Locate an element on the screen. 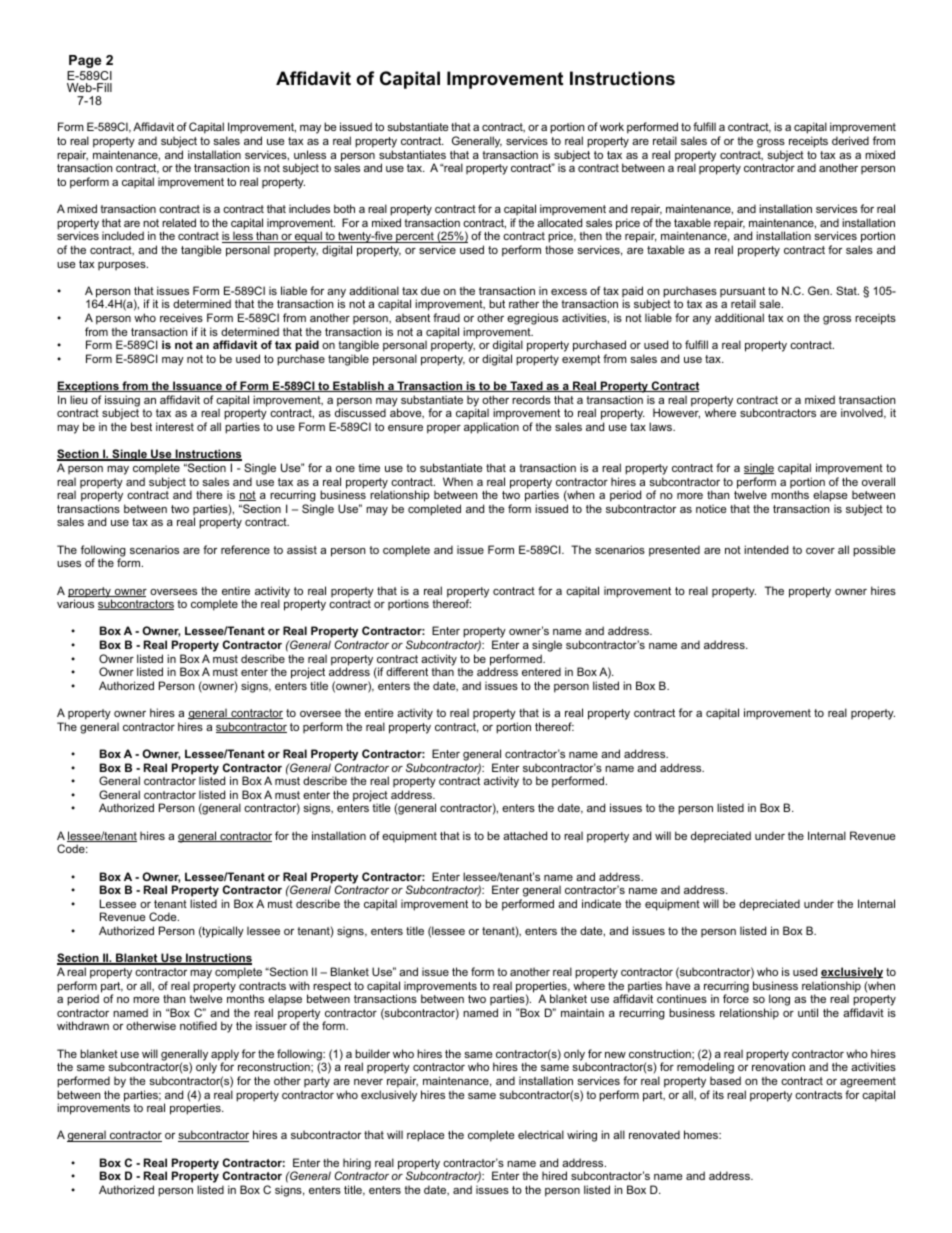 This screenshot has width=952, height=1233. respect is located at coordinates (332, 987).
